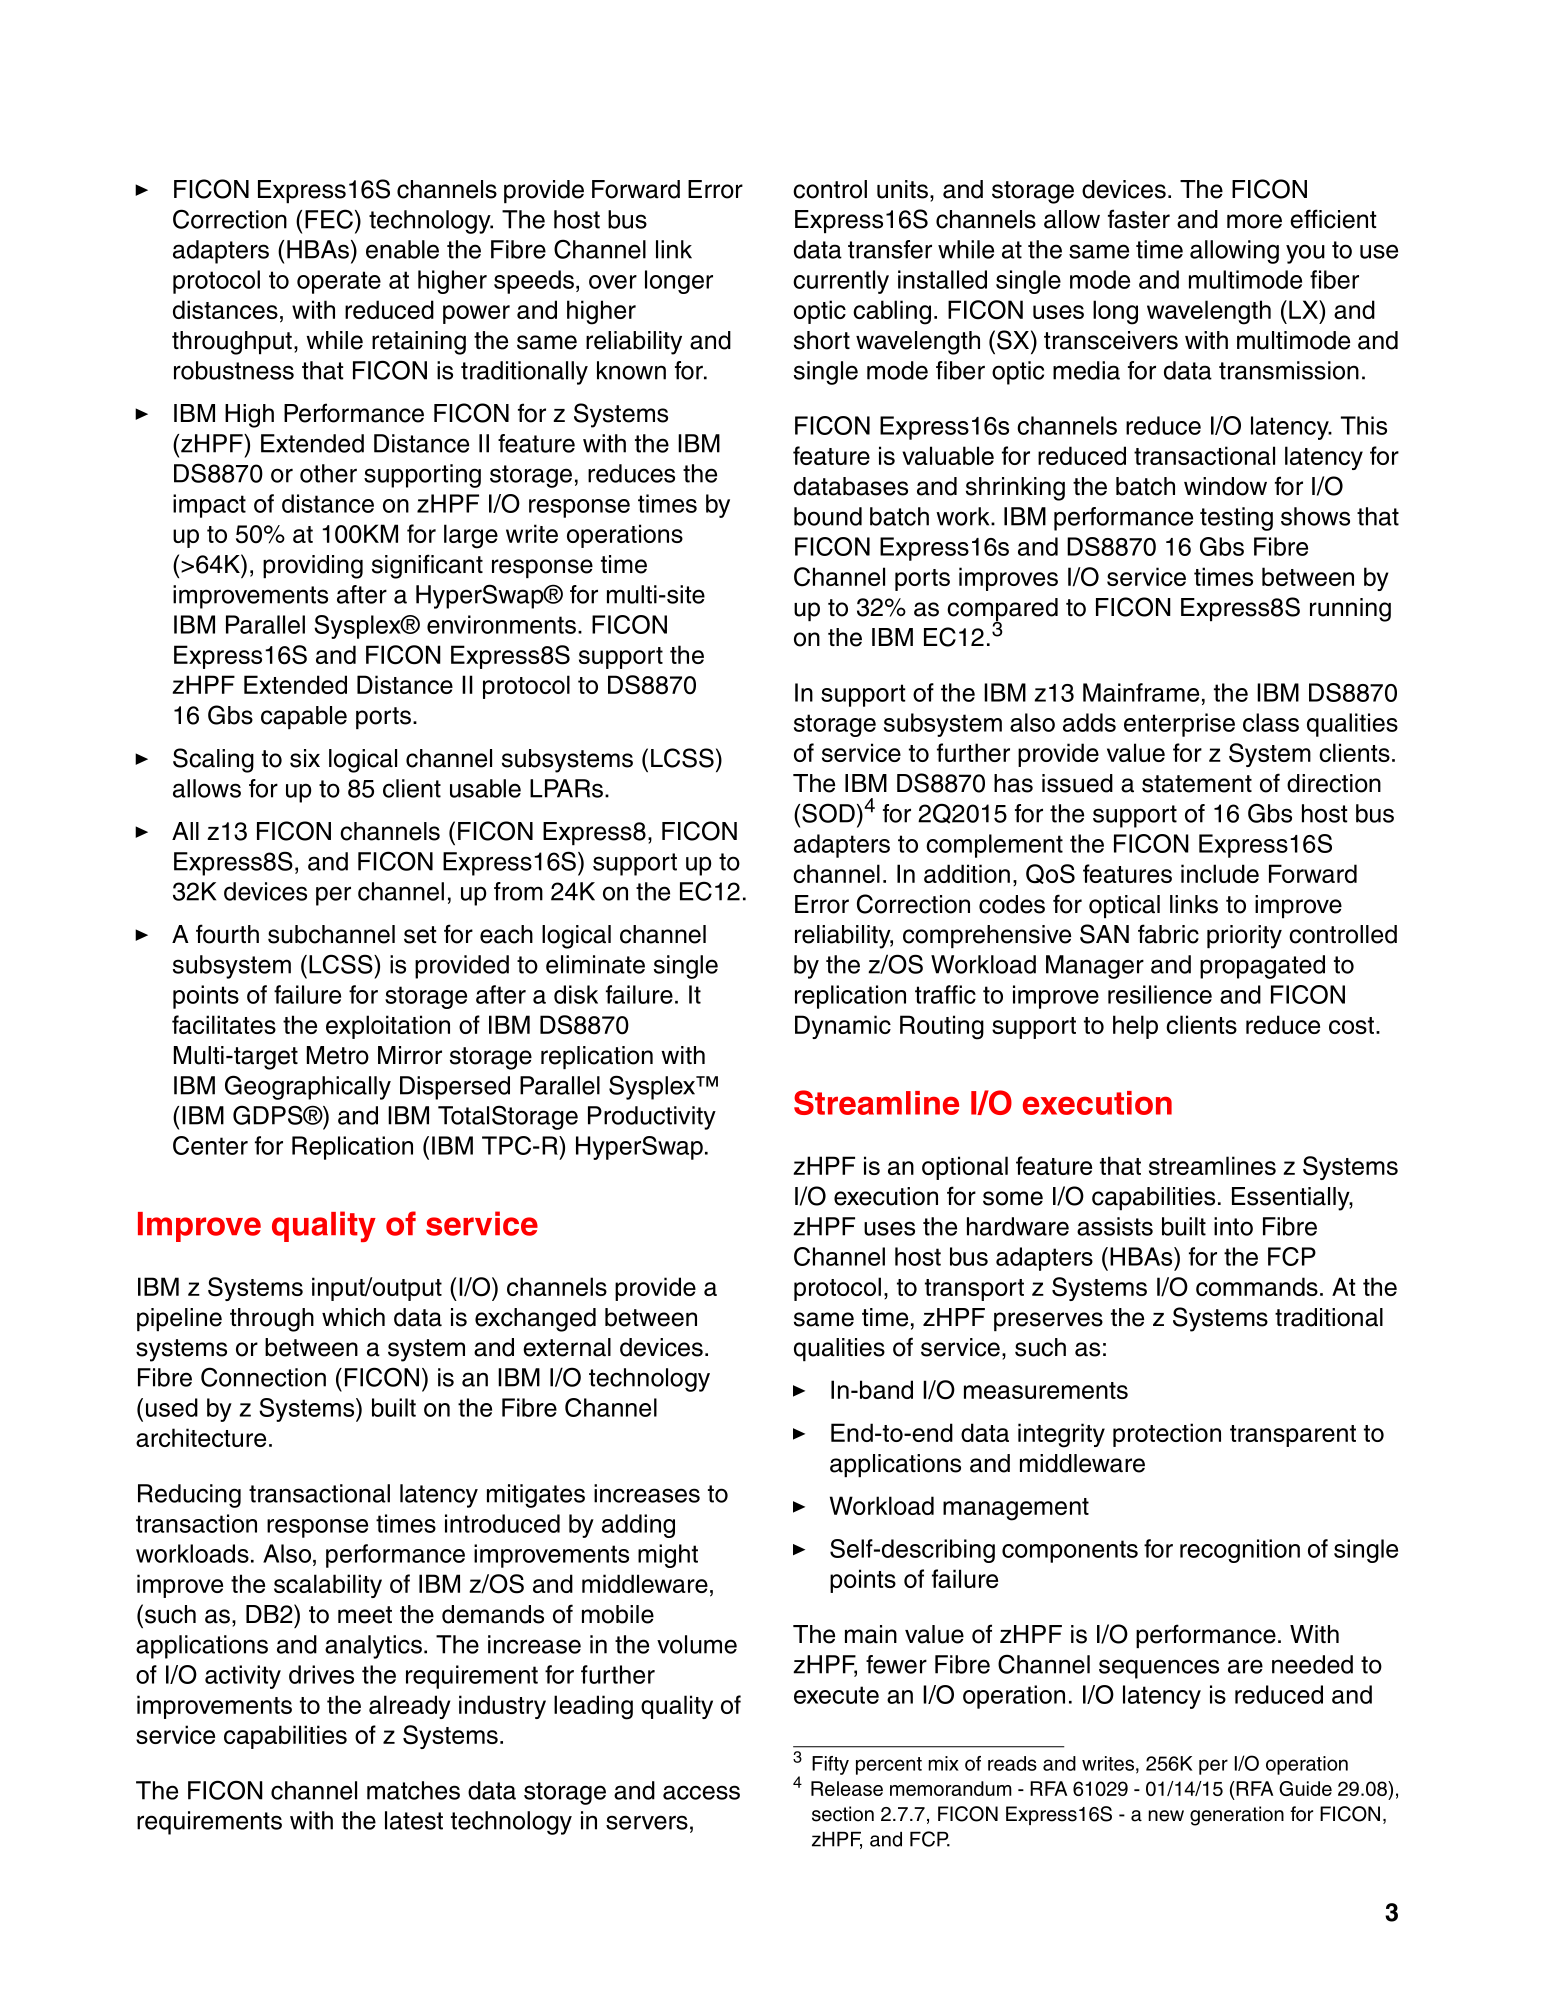 This screenshot has width=1541, height=1994. Describe the element at coordinates (841, 282) in the screenshot. I see `currently` at that location.
